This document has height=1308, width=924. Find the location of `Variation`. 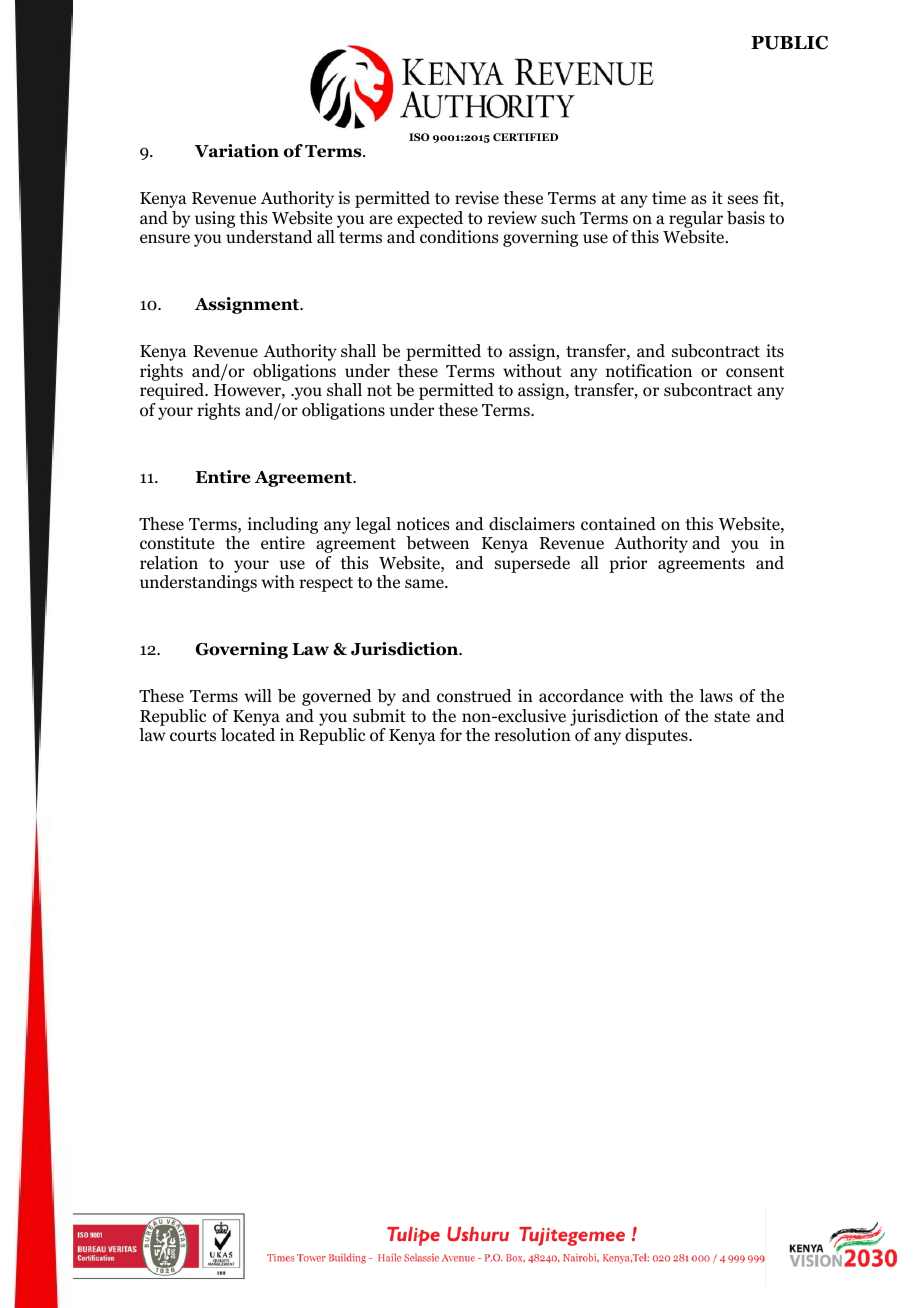

Variation is located at coordinates (236, 151).
